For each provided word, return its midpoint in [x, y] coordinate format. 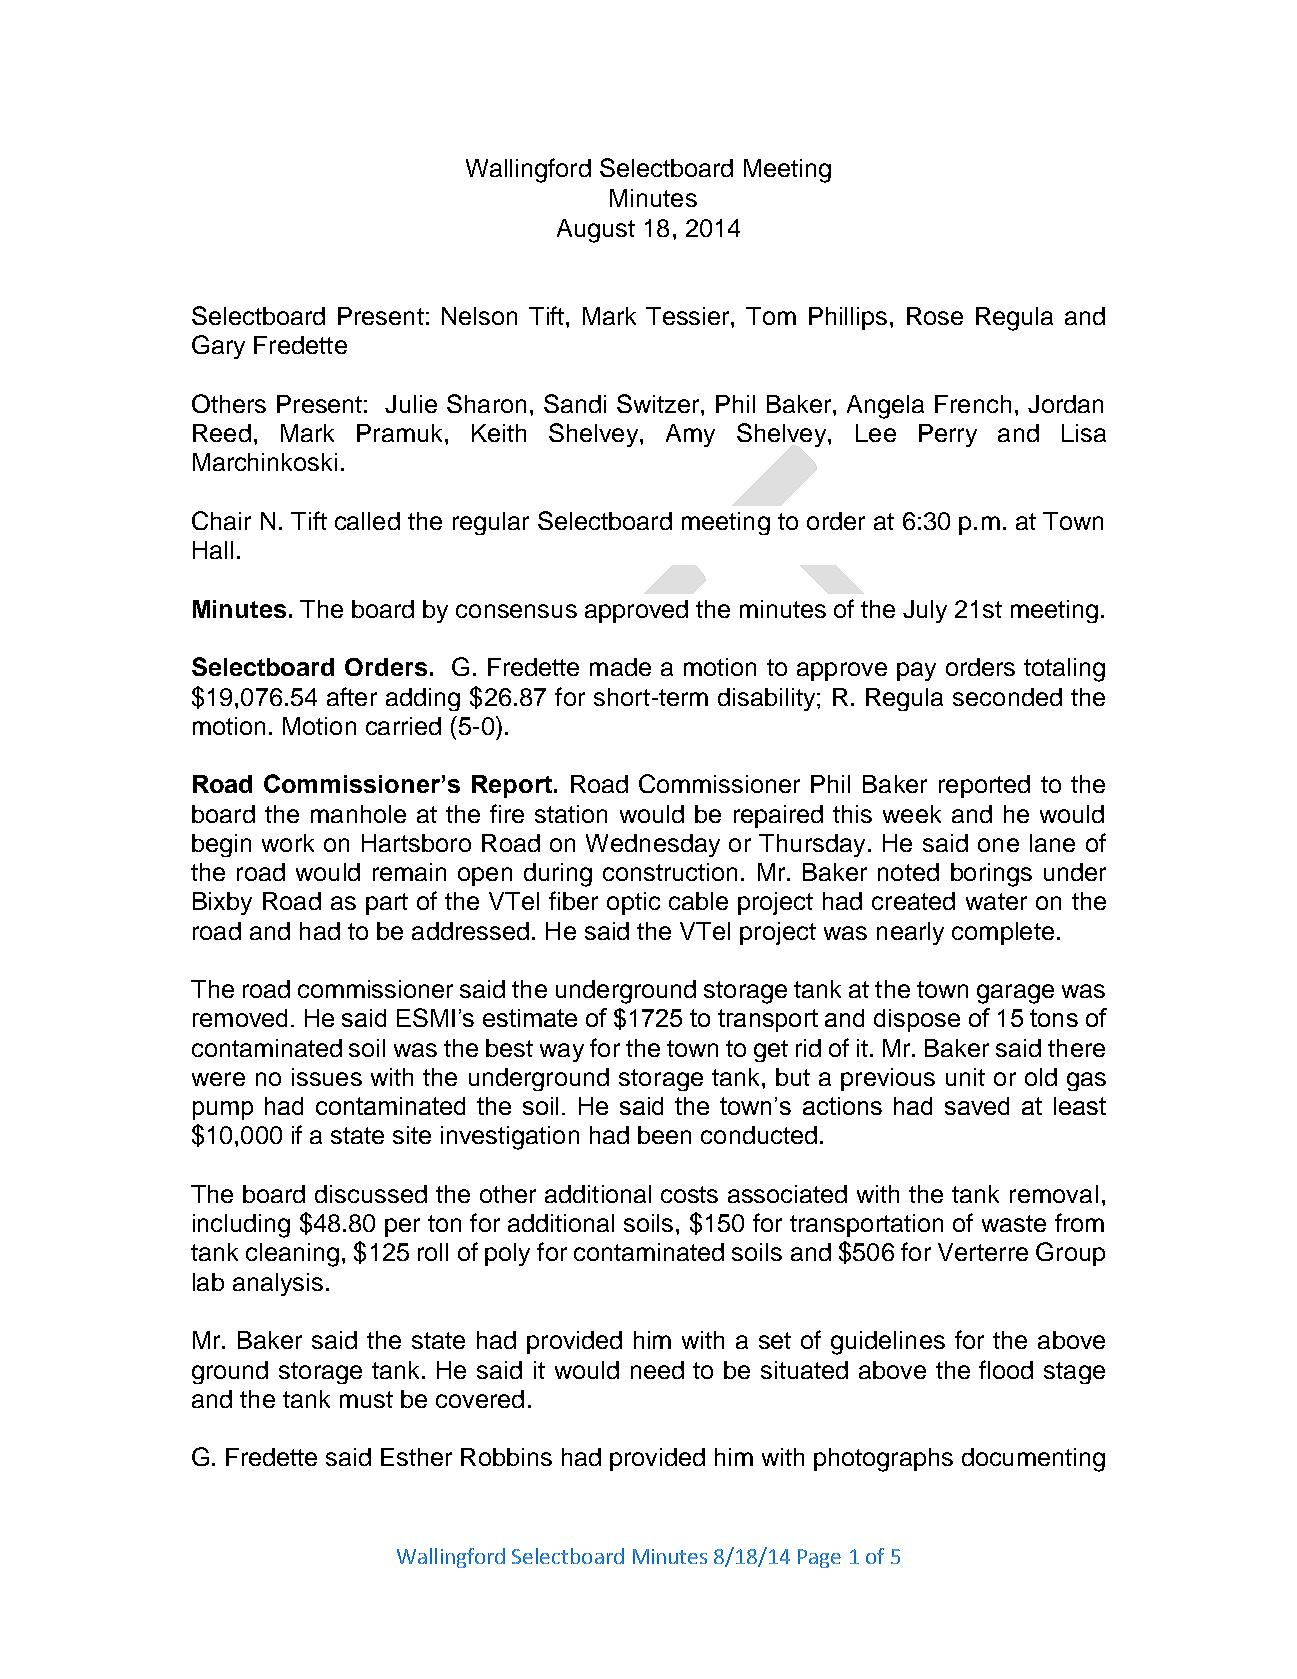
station [571, 814]
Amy [690, 435]
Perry [948, 435]
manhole [358, 814]
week [912, 814]
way [562, 1052]
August [596, 231]
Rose [935, 316]
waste [1014, 1223]
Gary [218, 347]
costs [689, 1194]
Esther [416, 1457]
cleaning [292, 1255]
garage [1015, 994]
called [367, 521]
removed [240, 1018]
